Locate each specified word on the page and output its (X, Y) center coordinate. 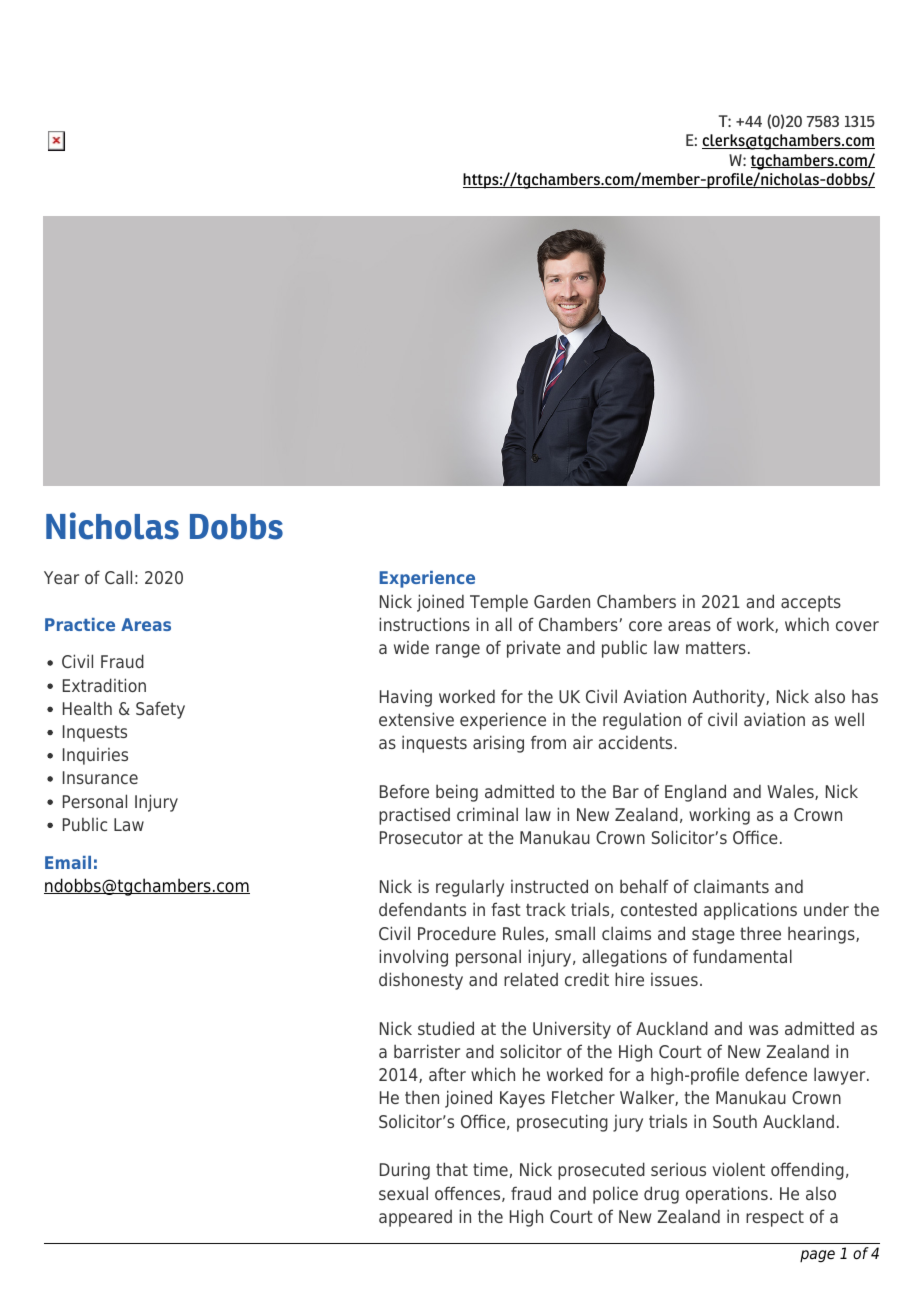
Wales (791, 792)
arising (498, 744)
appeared (415, 1218)
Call (118, 577)
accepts (811, 604)
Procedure (457, 933)
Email (68, 862)
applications (750, 911)
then (422, 1097)
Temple (499, 603)
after (447, 1074)
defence (776, 1074)
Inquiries (95, 756)
